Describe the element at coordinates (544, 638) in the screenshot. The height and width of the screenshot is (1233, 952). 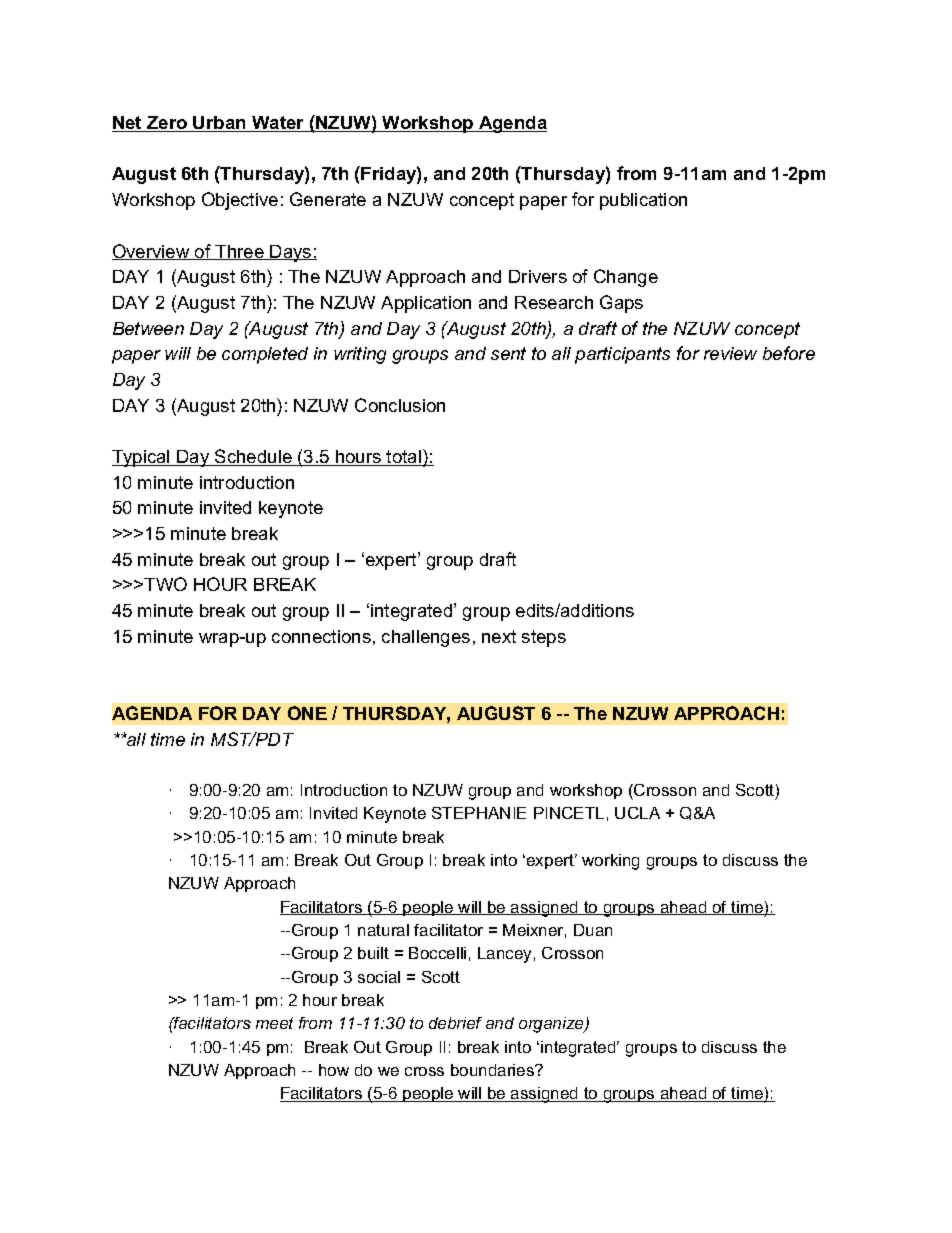
I see `steps` at that location.
